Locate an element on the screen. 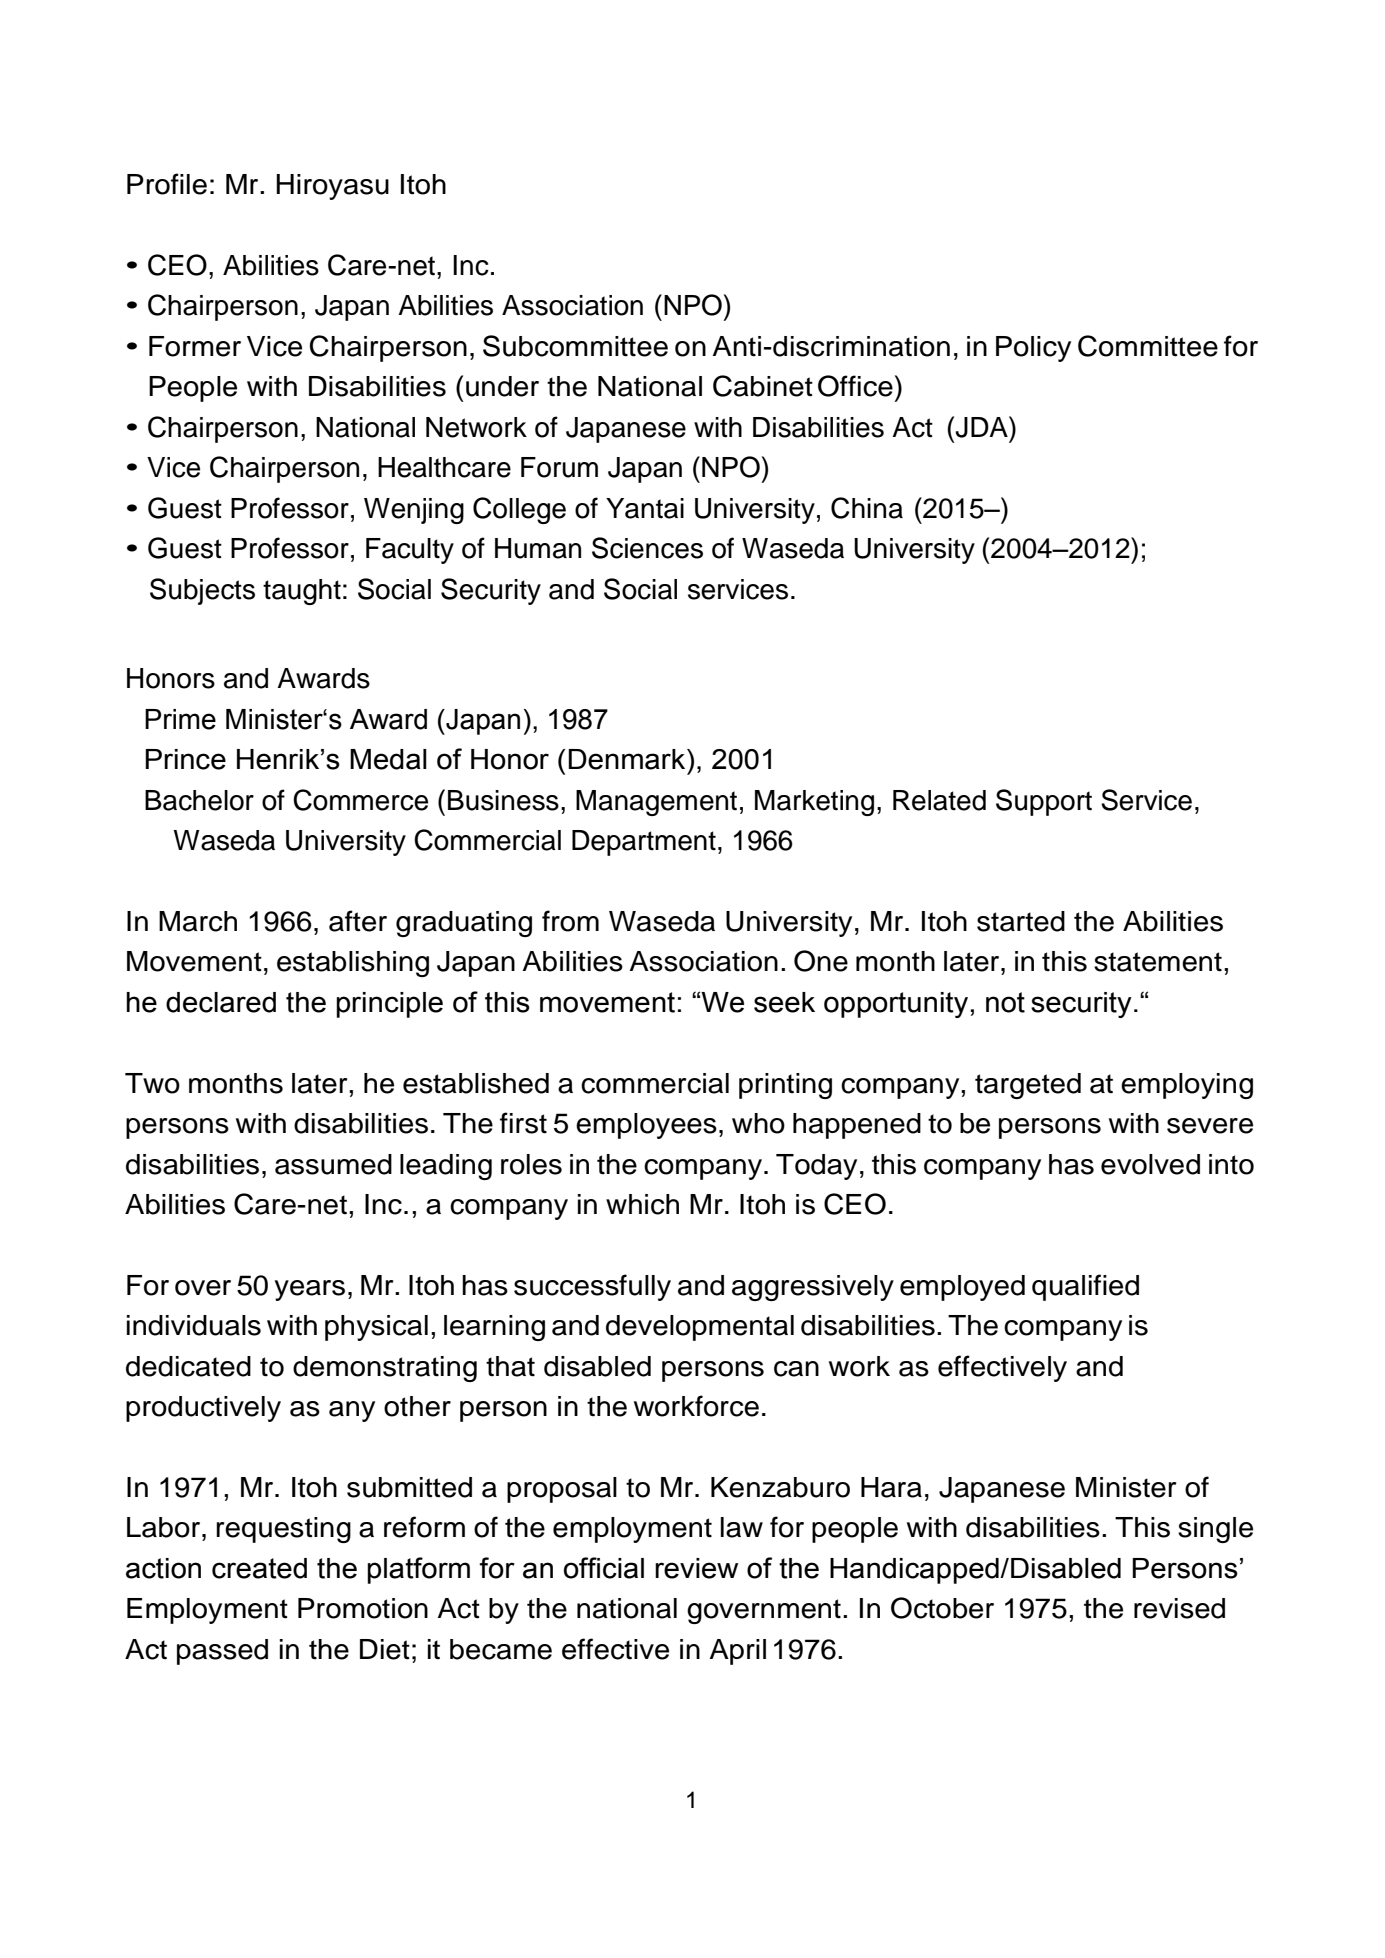  review is located at coordinates (696, 1568).
